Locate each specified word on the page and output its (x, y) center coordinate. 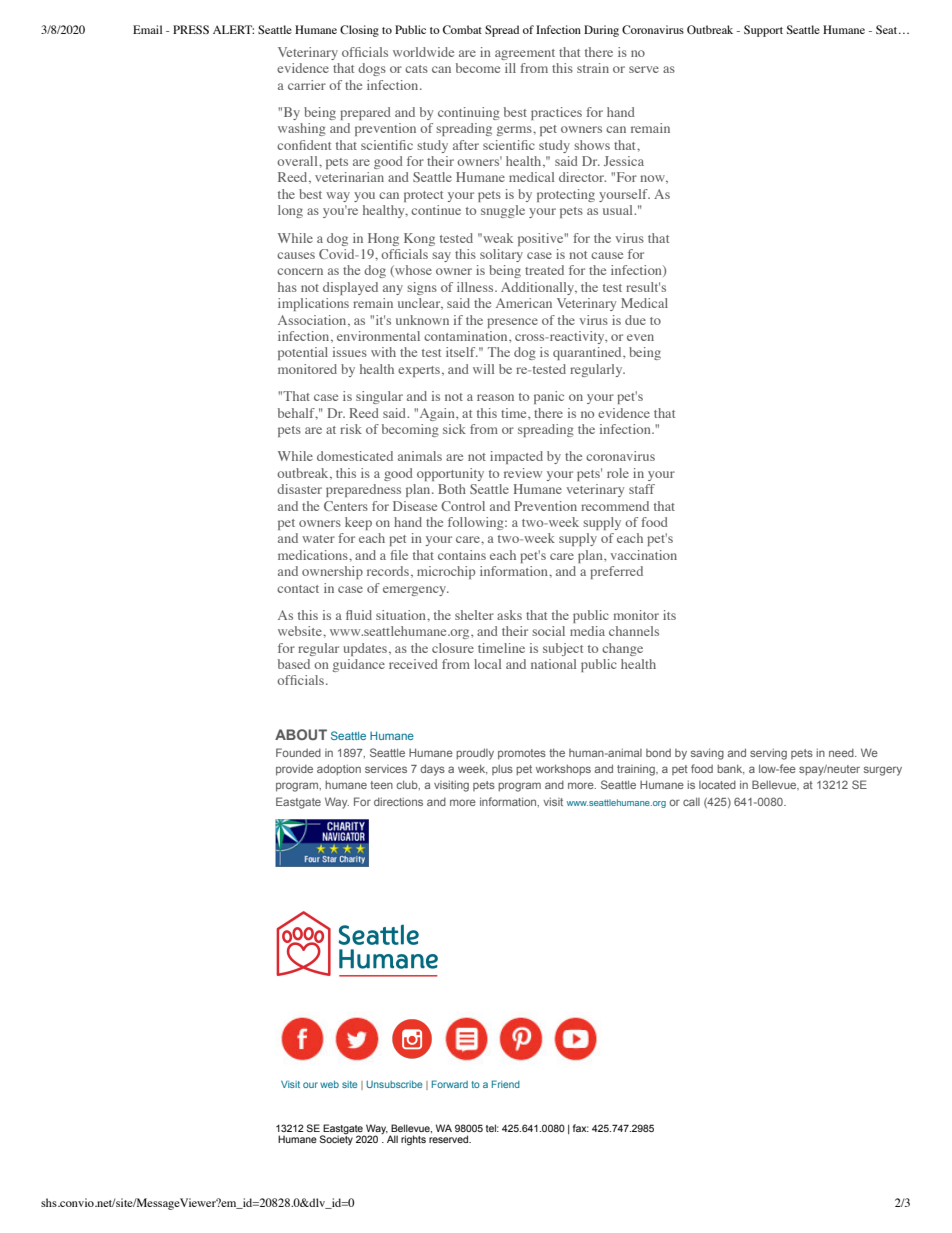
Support (763, 31)
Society (336, 1139)
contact (298, 589)
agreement (525, 54)
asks (509, 615)
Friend (506, 1084)
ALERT (233, 29)
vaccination (643, 555)
